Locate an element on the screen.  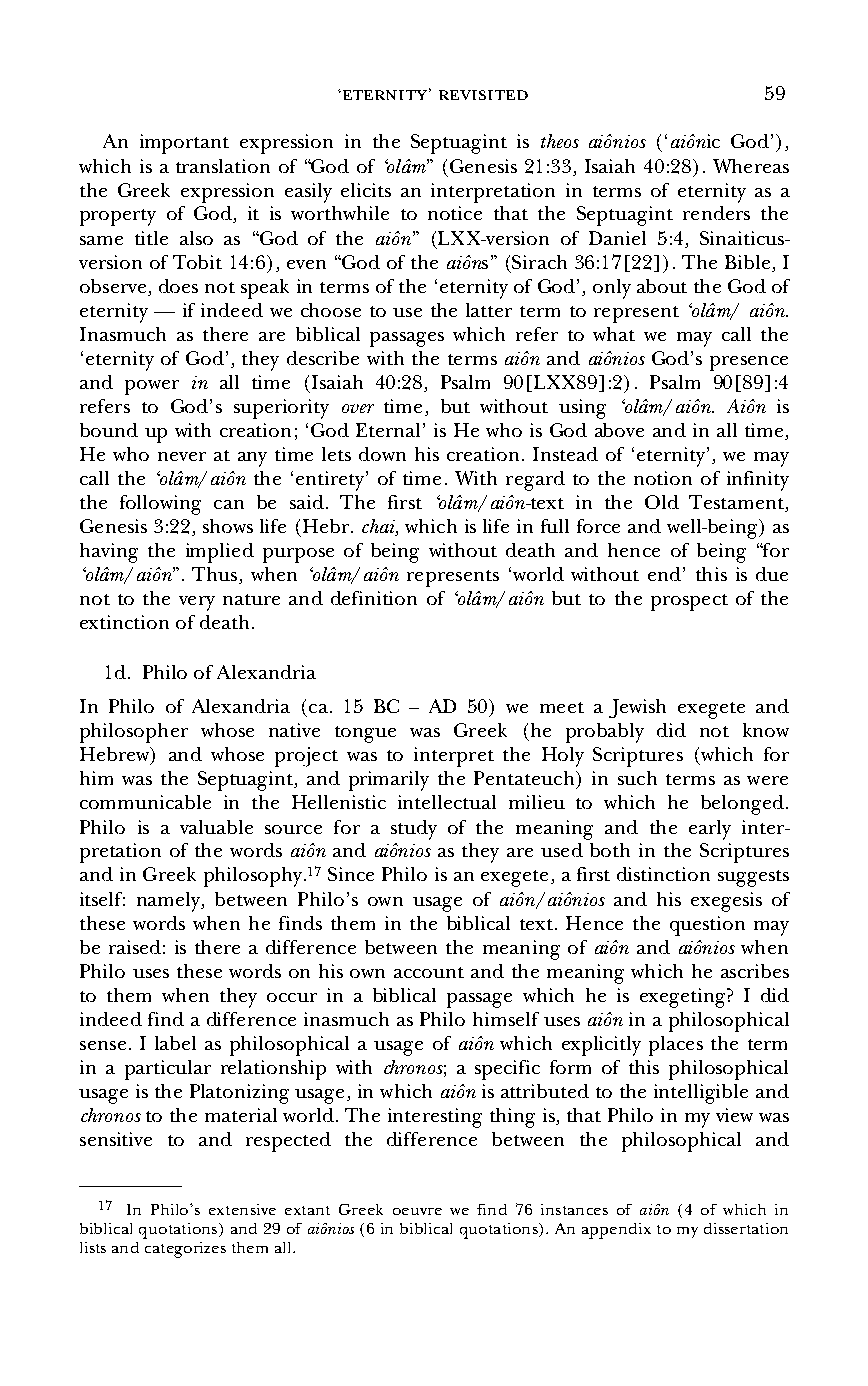
revisited is located at coordinates (483, 95).
